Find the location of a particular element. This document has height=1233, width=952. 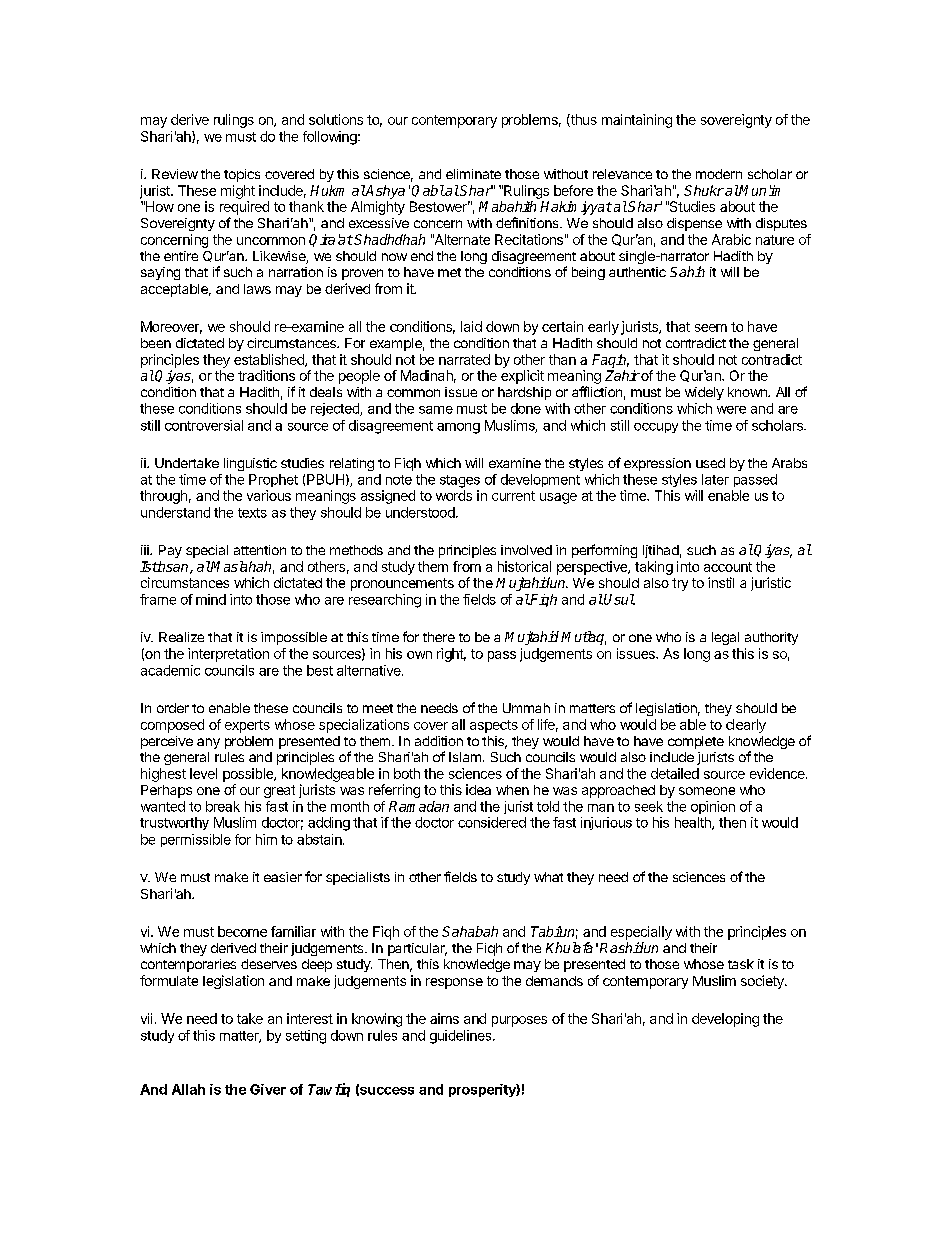

developing is located at coordinates (725, 1020).
